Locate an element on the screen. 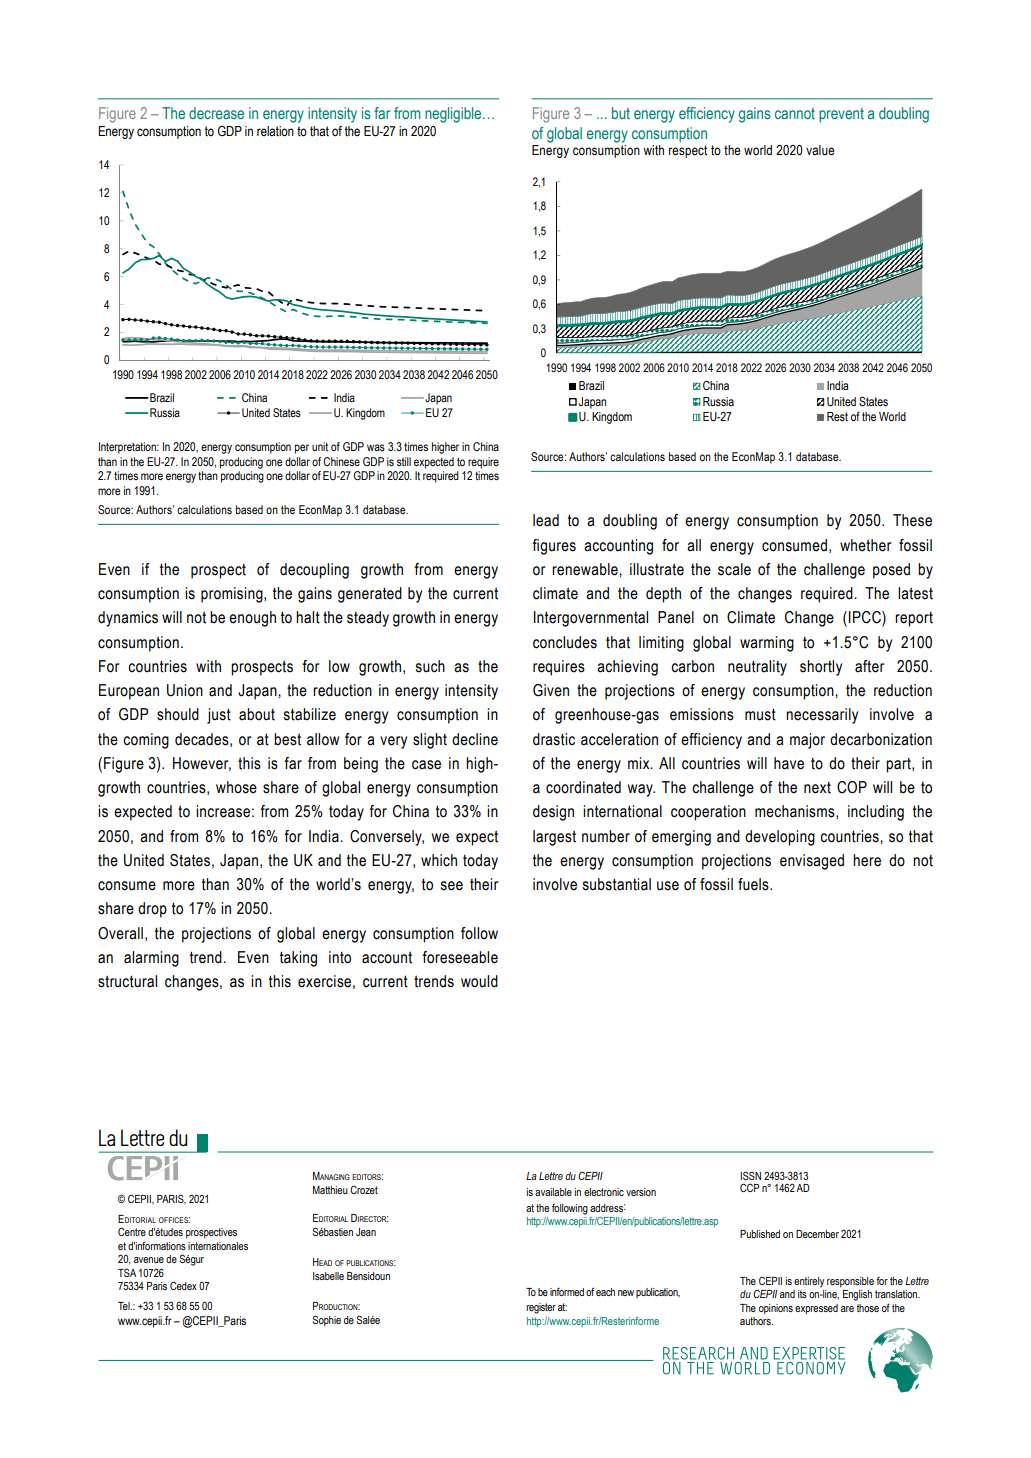  These is located at coordinates (912, 520).
